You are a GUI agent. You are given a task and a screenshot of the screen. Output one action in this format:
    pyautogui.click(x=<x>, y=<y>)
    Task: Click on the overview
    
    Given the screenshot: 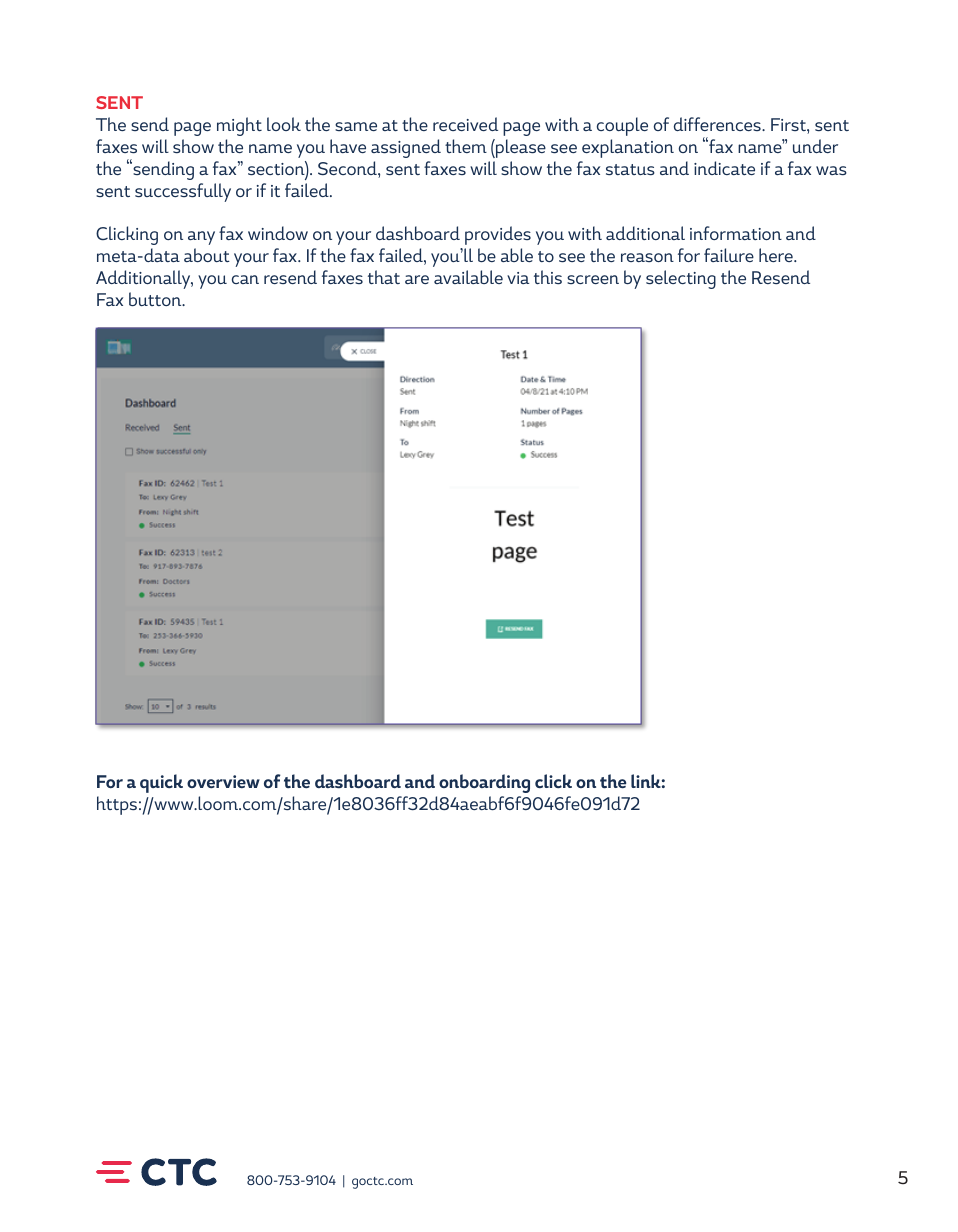 What is the action you would take?
    pyautogui.click(x=223, y=781)
